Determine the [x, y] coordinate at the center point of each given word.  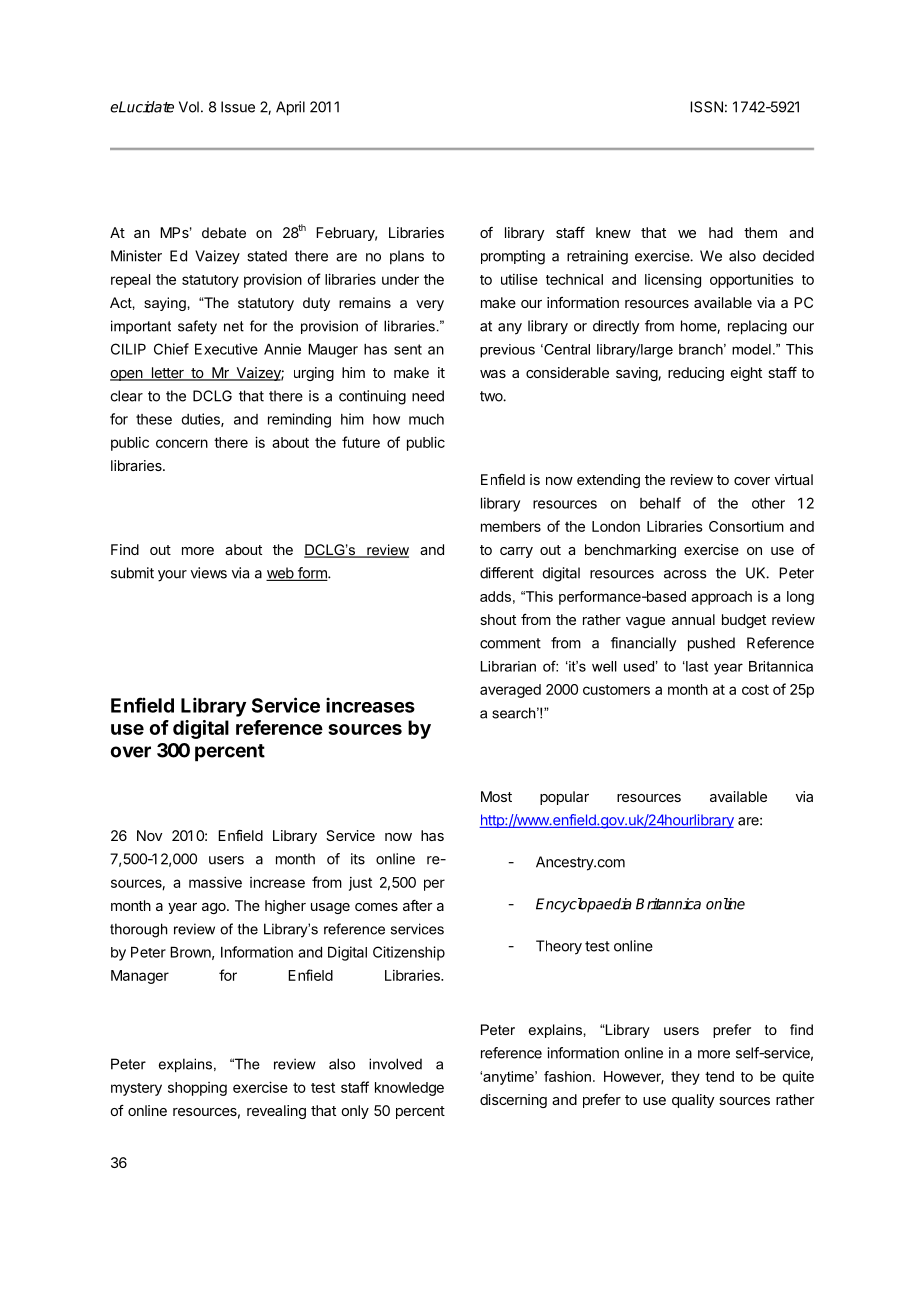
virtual [794, 479]
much [426, 419]
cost [755, 690]
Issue [238, 107]
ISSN [706, 107]
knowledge [409, 1089]
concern [182, 443]
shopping [197, 1089]
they [685, 1078]
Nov [149, 835]
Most [496, 796]
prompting [513, 257]
